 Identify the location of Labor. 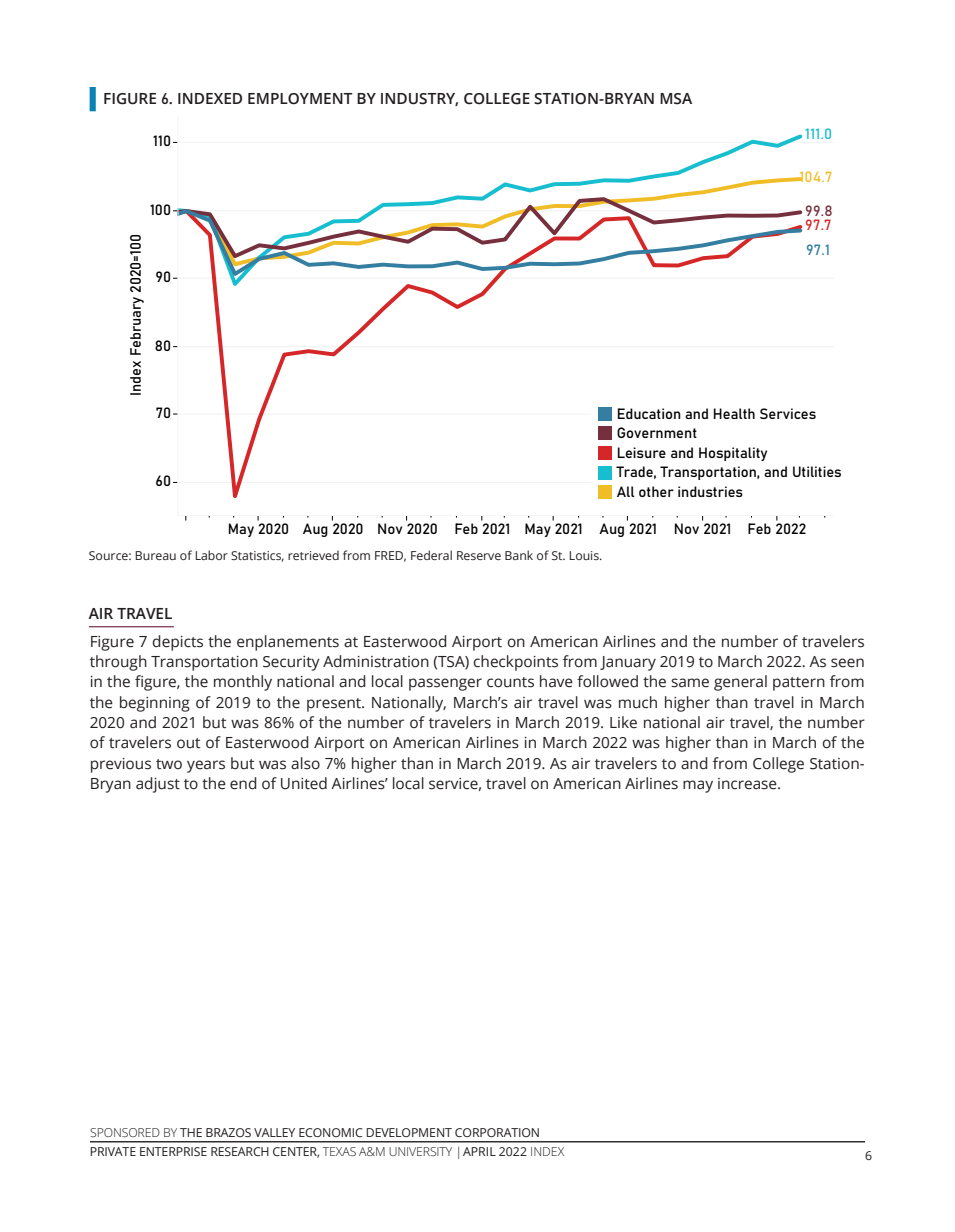
(211, 555).
